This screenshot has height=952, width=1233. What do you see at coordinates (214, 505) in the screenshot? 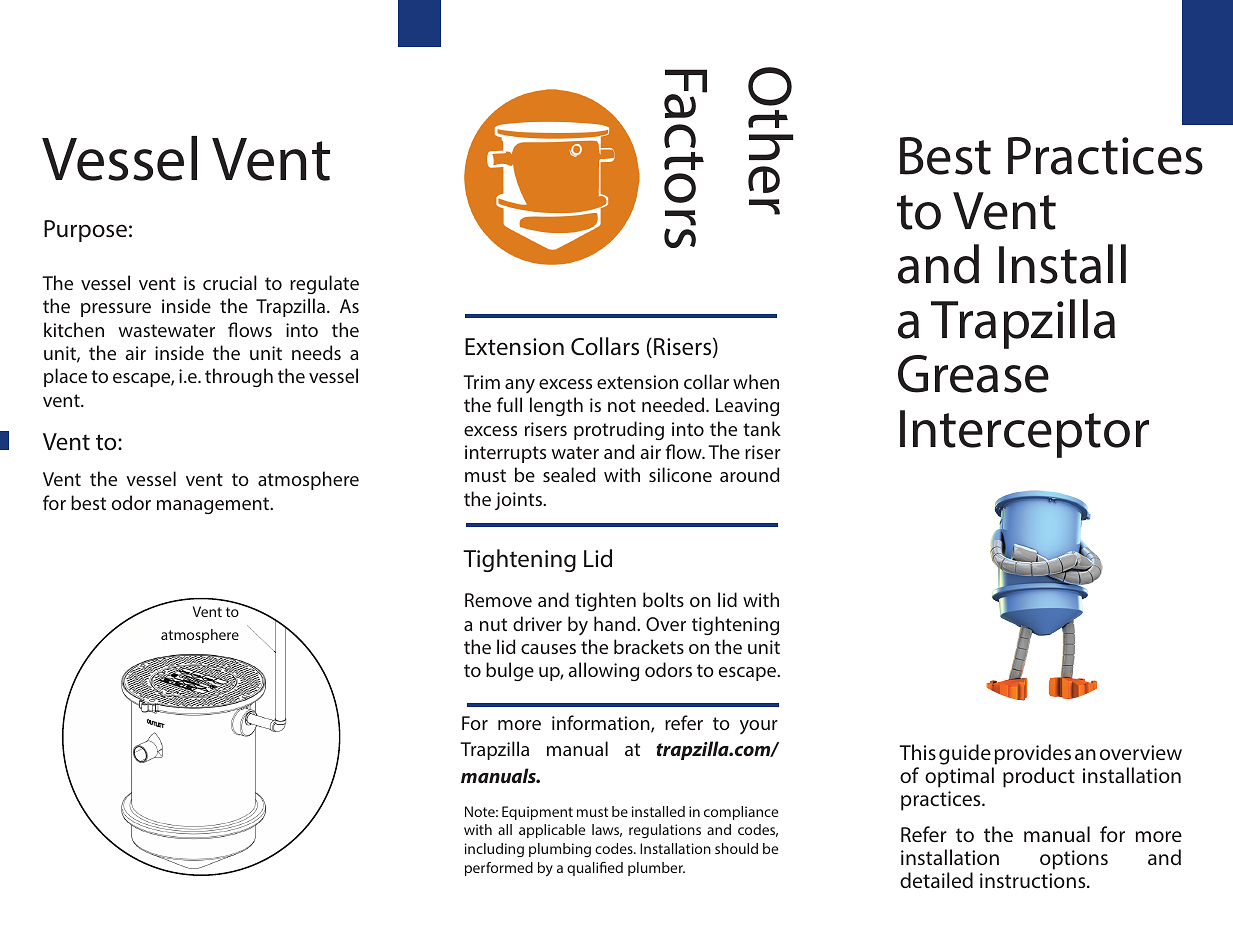
I see `management` at bounding box center [214, 505].
